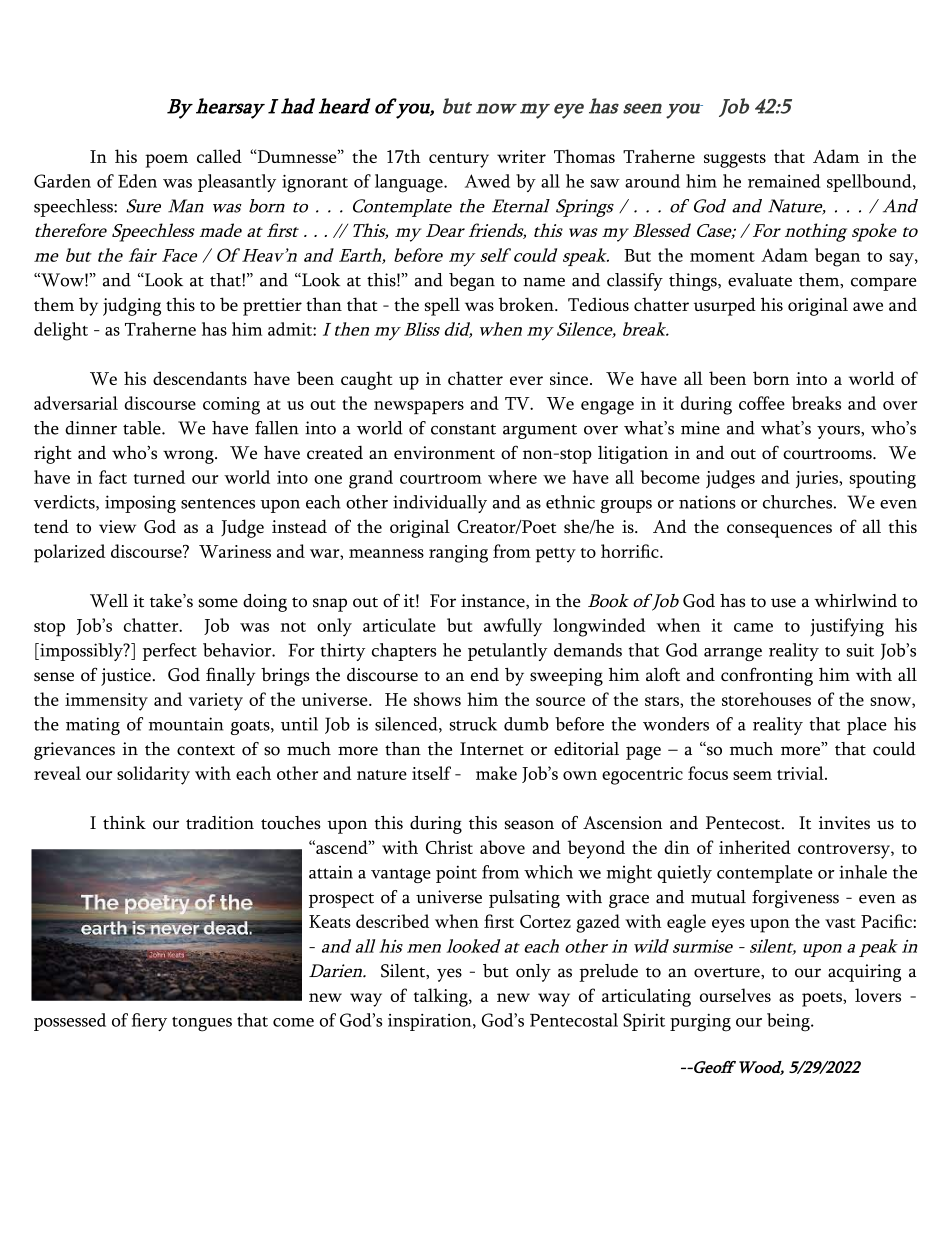 This document has width=952, height=1233. I want to click on think, so click(124, 823).
